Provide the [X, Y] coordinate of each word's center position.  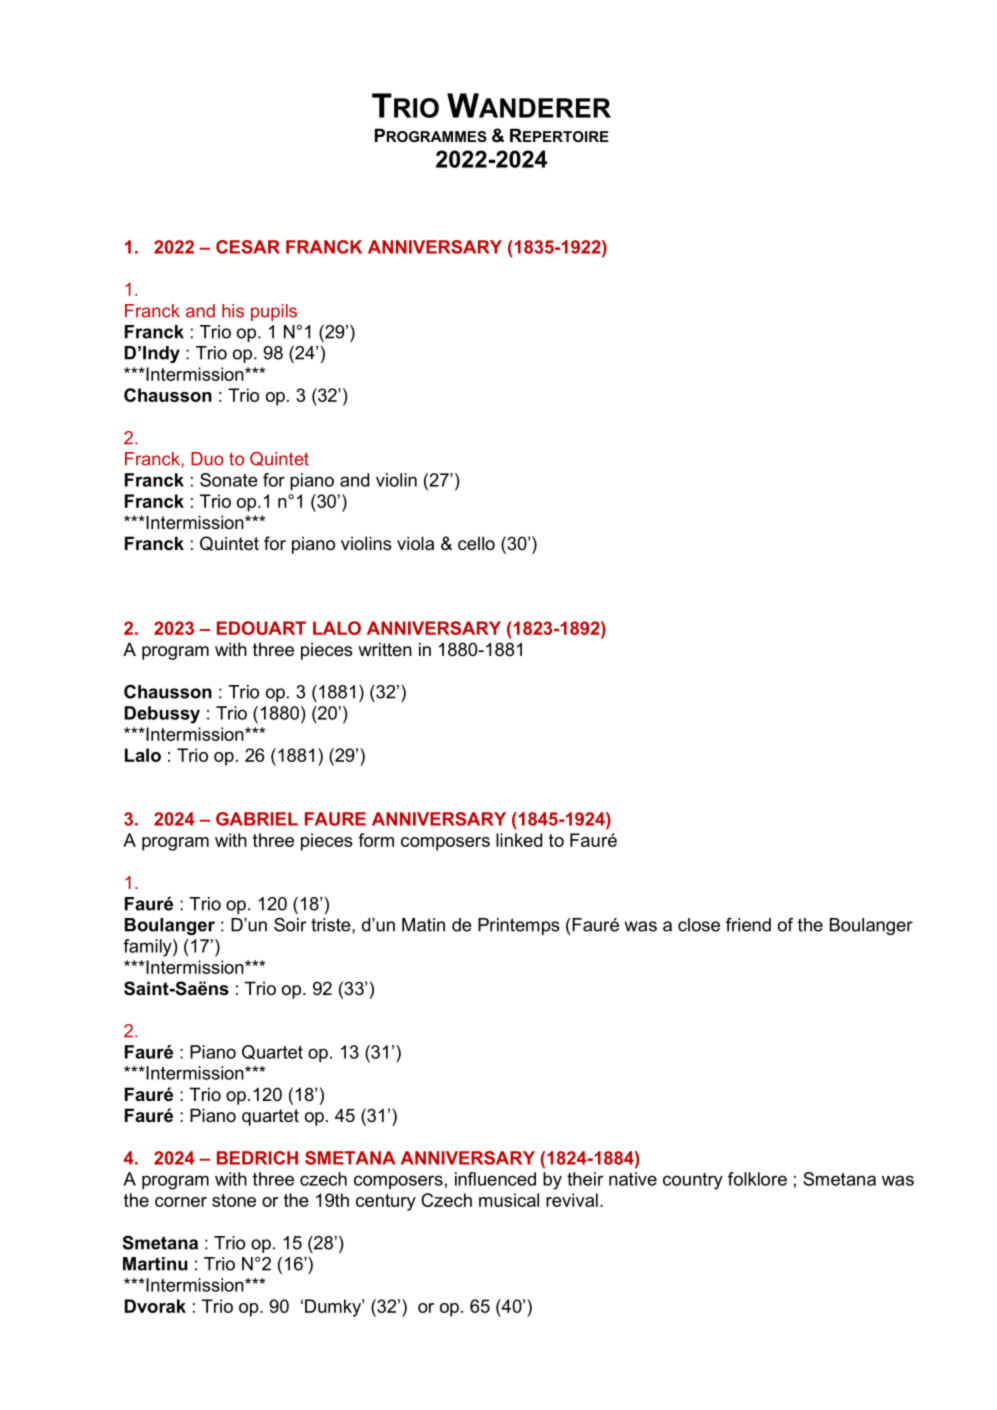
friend [748, 925]
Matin [423, 925]
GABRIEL [257, 819]
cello [476, 543]
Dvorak [155, 1306]
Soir [290, 925]
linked [519, 840]
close [699, 925]
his [233, 311]
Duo [207, 459]
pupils [274, 312]
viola [415, 543]
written [385, 649]
